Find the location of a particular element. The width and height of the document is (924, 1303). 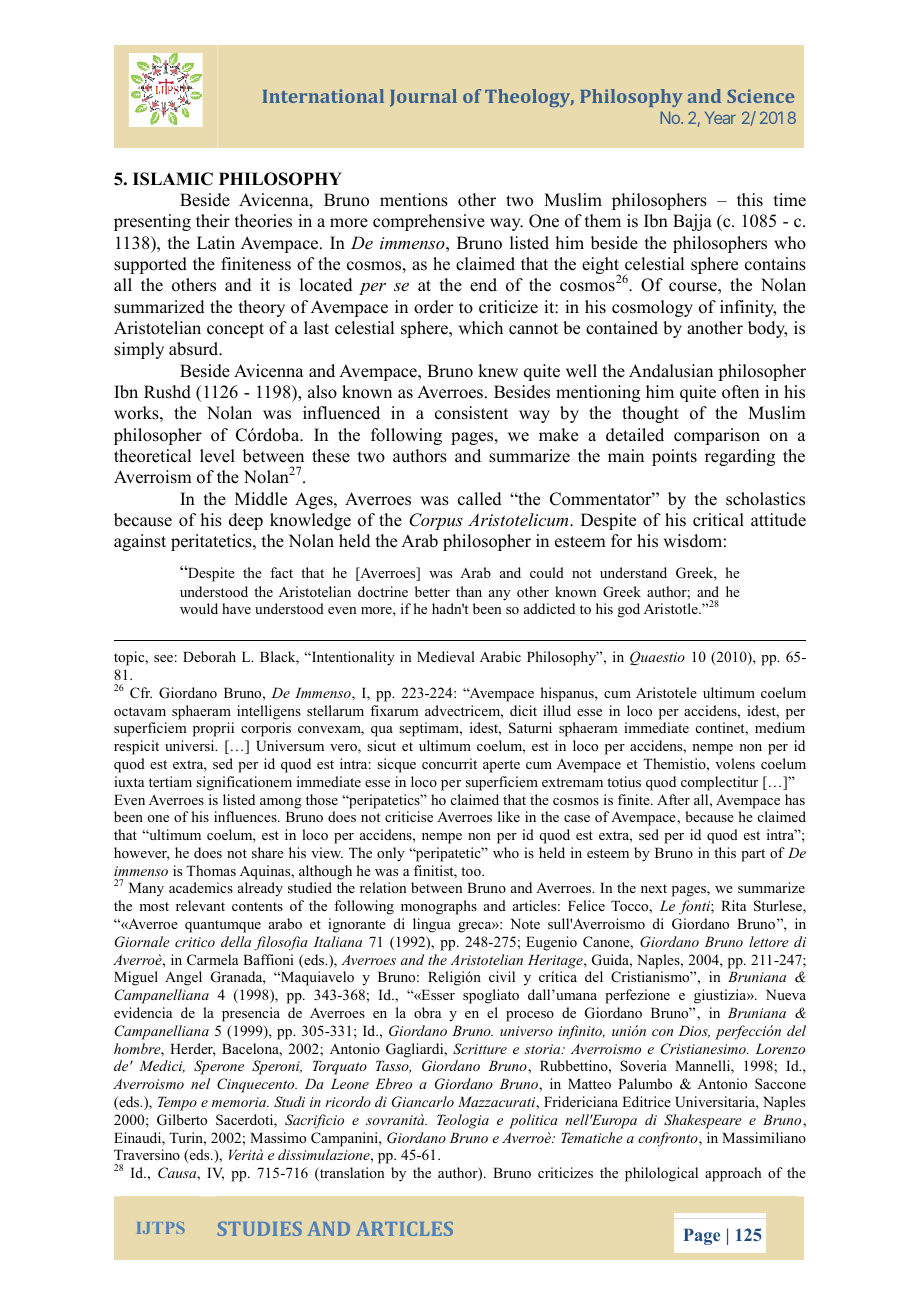

ISLAMIC is located at coordinates (173, 179).
